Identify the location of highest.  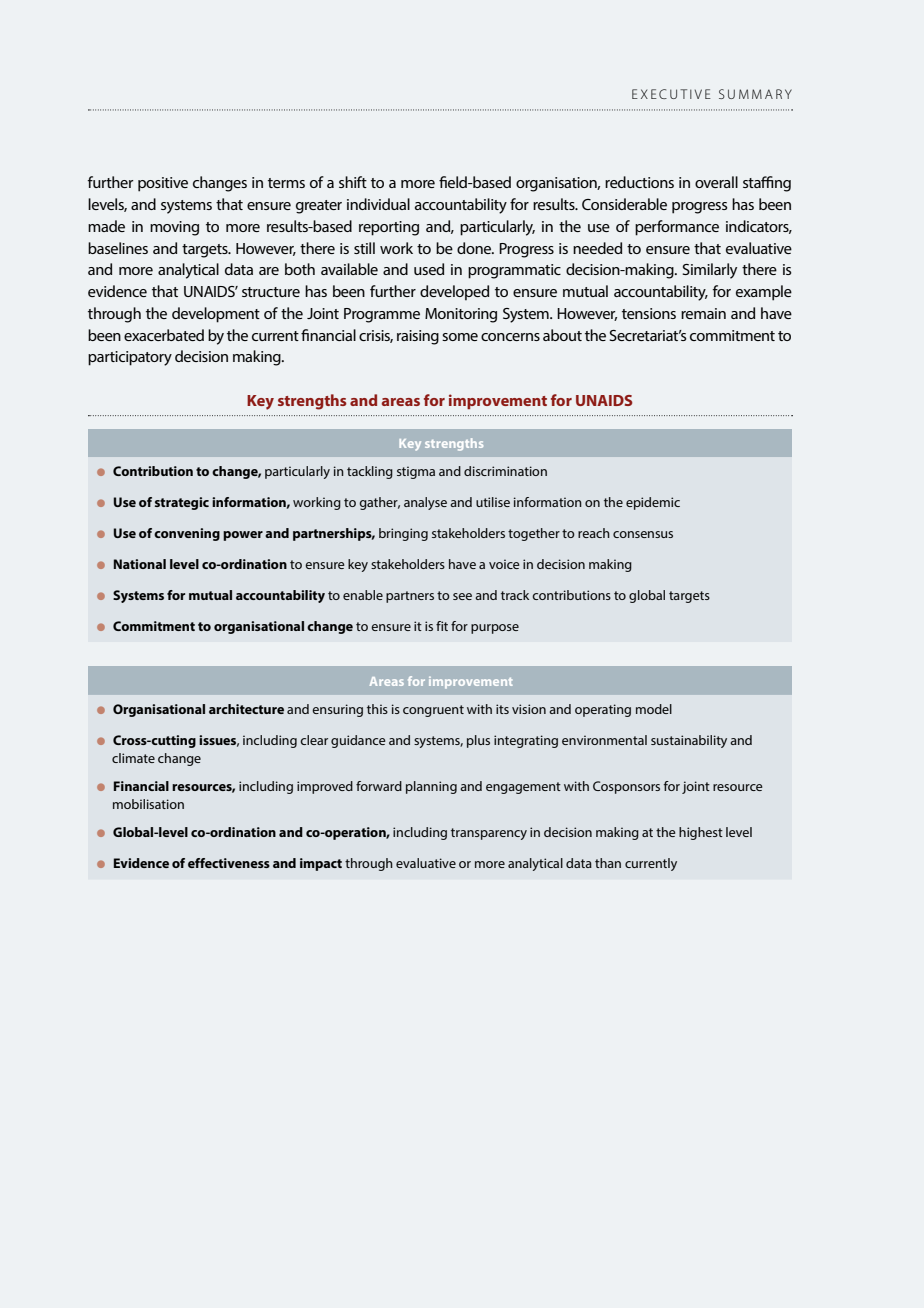
(701, 833).
